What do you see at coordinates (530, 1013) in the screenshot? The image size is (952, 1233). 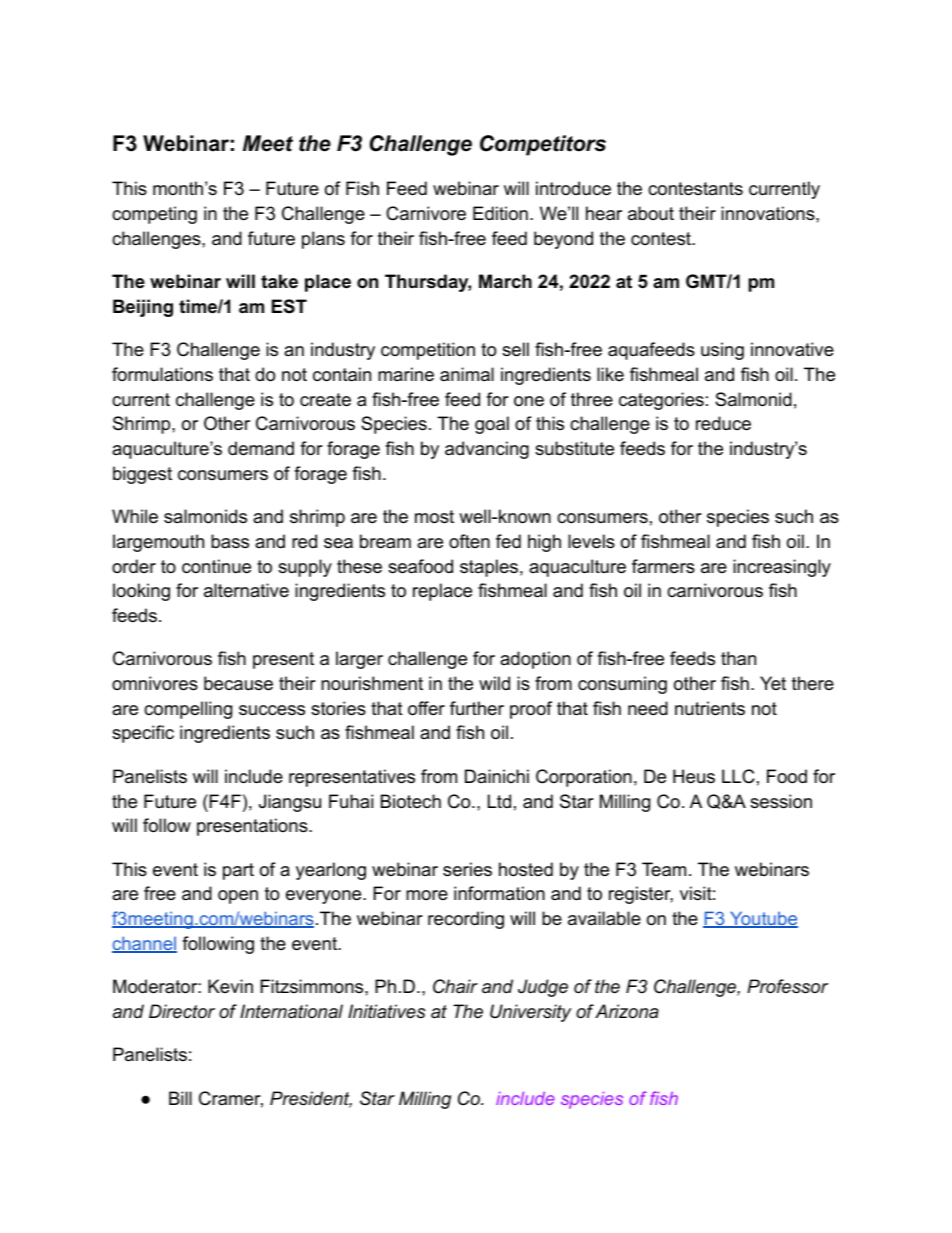 I see `University` at bounding box center [530, 1013].
